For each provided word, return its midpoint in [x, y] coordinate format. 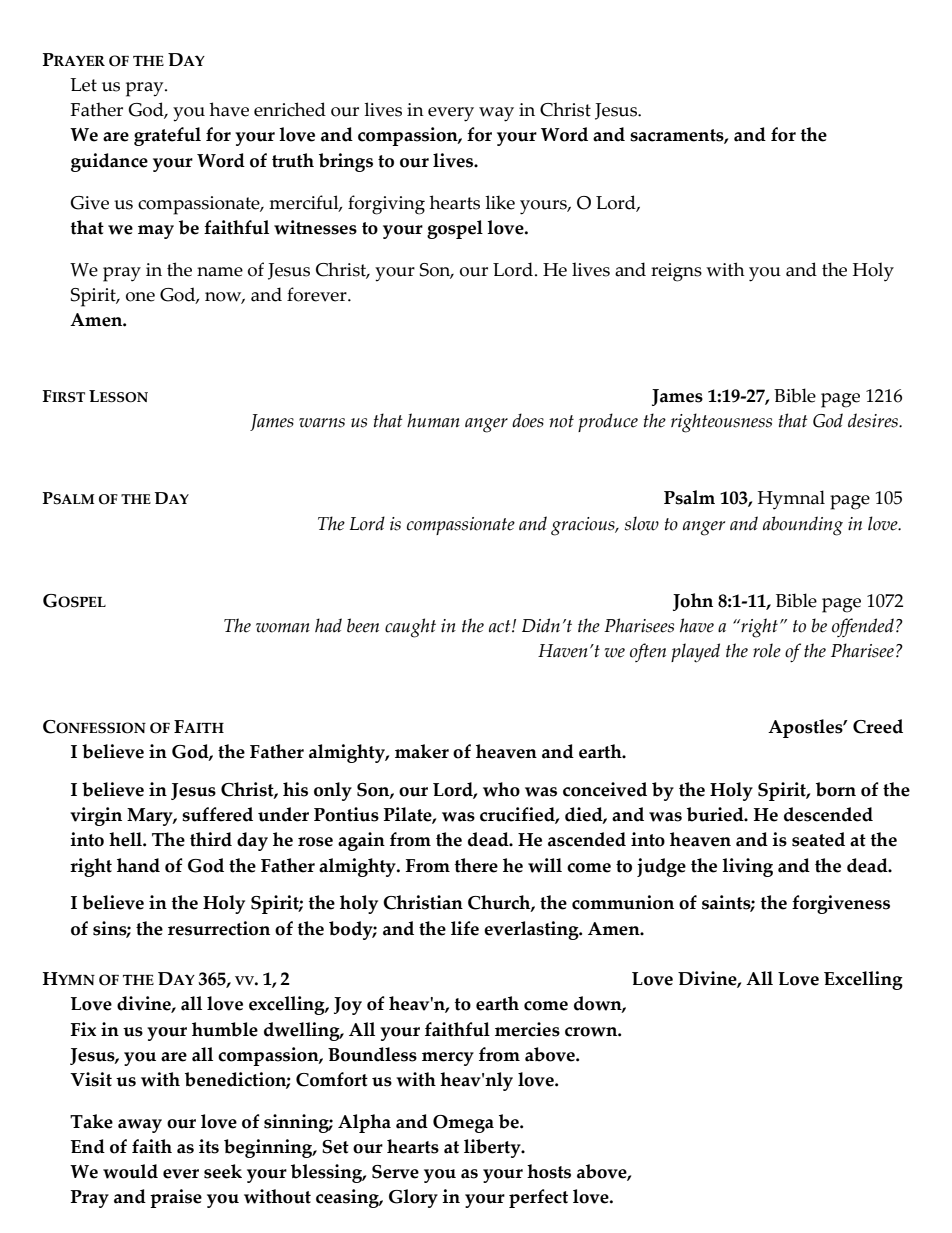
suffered [217, 814]
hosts [549, 1171]
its [209, 1146]
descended [828, 814]
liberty [493, 1148]
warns [322, 423]
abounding [803, 526]
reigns [676, 272]
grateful [167, 136]
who [501, 789]
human [433, 420]
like [500, 202]
